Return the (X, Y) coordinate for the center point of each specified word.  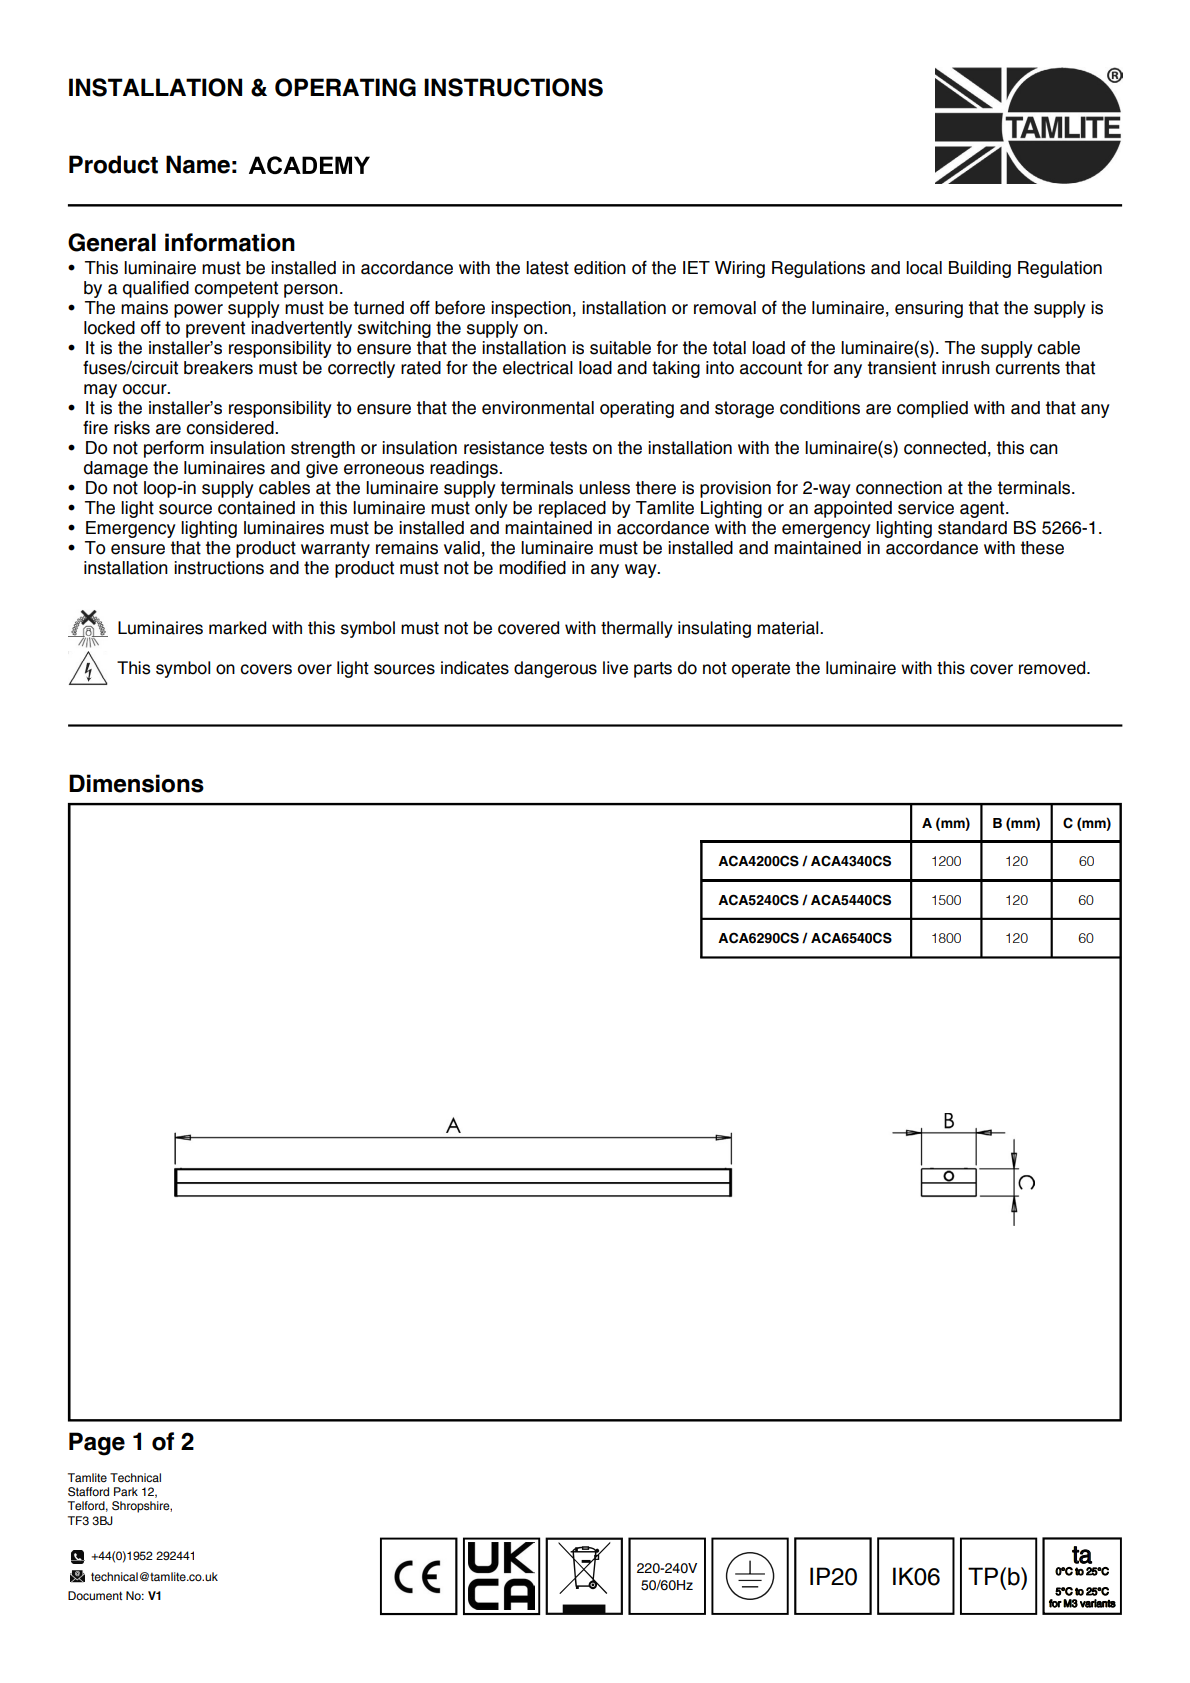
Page (97, 1444)
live (615, 668)
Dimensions (136, 783)
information (230, 242)
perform (174, 449)
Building (980, 269)
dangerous (555, 669)
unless (604, 488)
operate (761, 670)
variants (1098, 1603)
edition (600, 268)
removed (1053, 668)
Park (126, 1491)
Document (95, 1595)
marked (237, 628)
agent (983, 509)
